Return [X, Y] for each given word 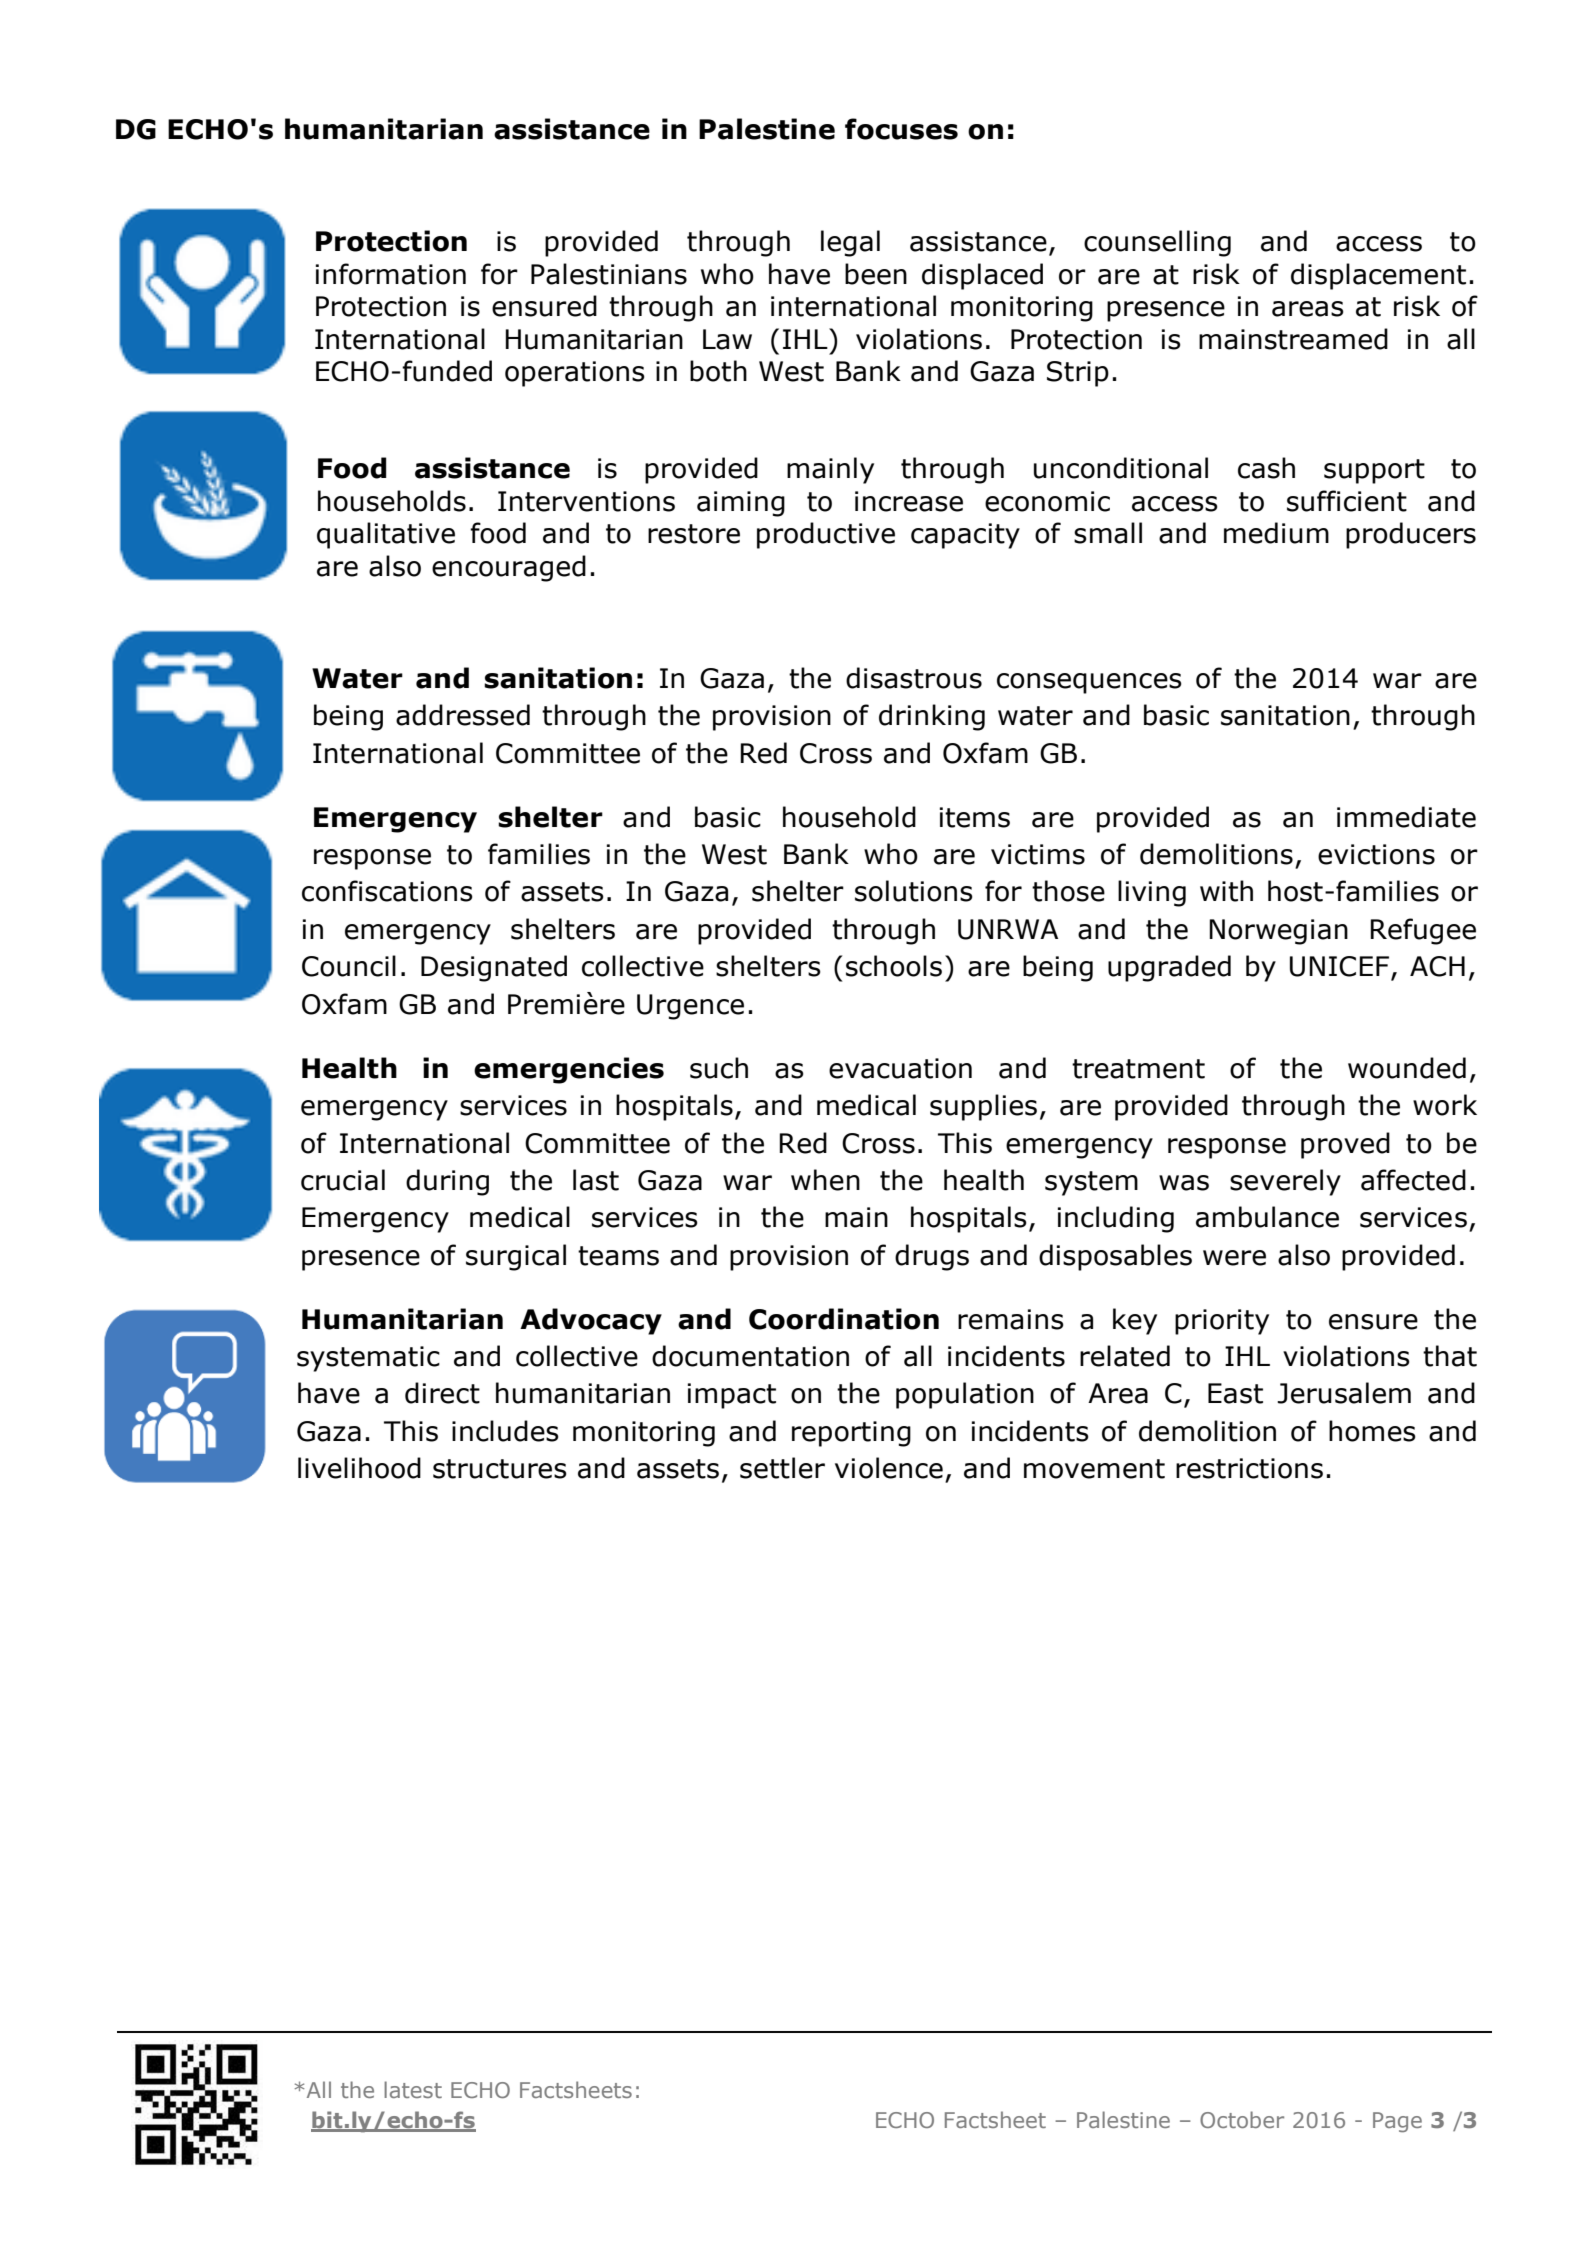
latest [413, 2089]
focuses [901, 129]
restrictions [1249, 1468]
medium [1276, 533]
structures [500, 1469]
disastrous [914, 678]
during [447, 1182]
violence [889, 1468]
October [1242, 2119]
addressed [463, 715]
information [391, 274]
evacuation [900, 1068]
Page [1397, 2122]
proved [1345, 1145]
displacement [1378, 276]
